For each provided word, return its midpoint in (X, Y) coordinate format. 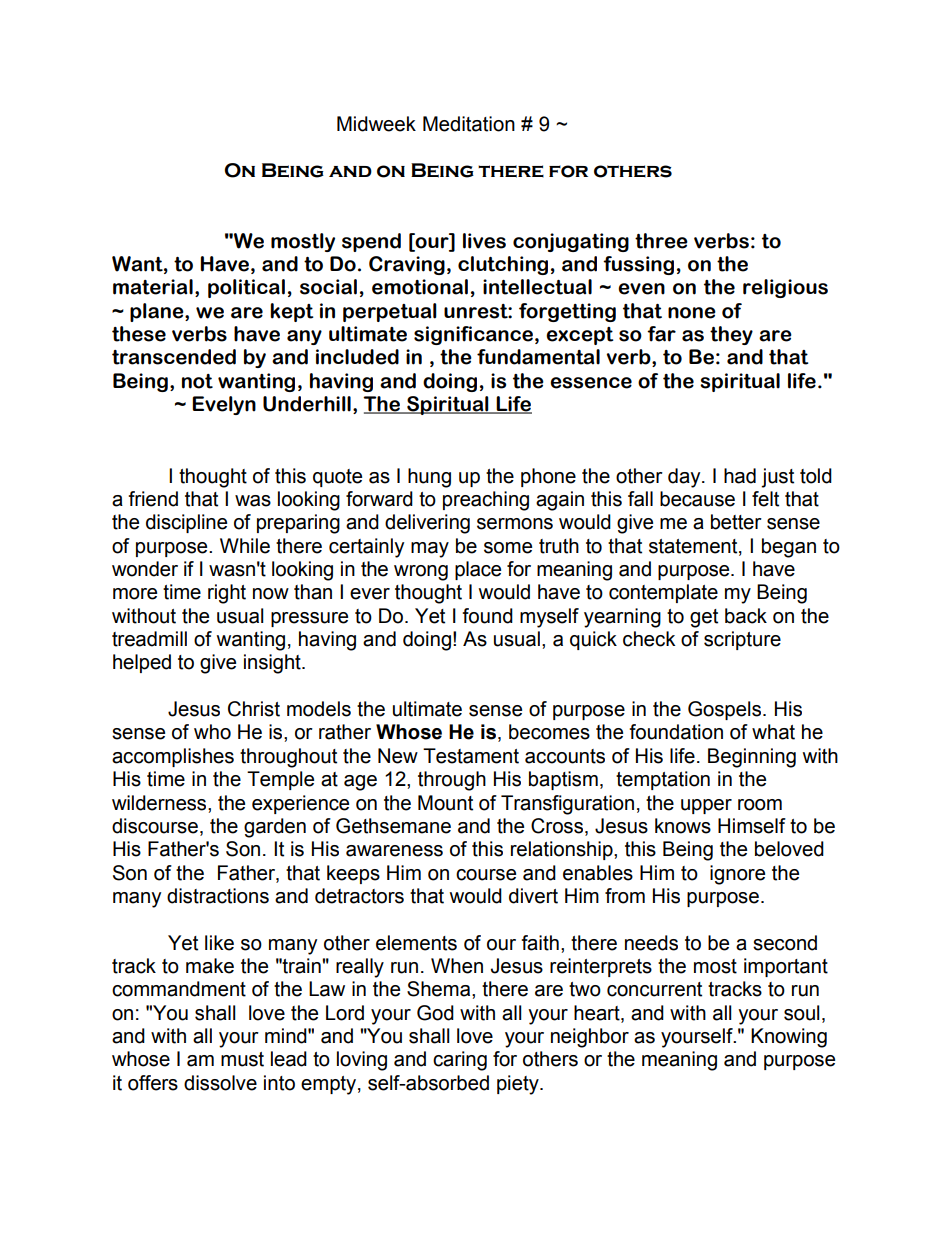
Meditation (469, 124)
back (746, 616)
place (478, 570)
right (227, 594)
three (661, 241)
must (242, 1059)
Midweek (376, 124)
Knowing (789, 1038)
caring (460, 1061)
